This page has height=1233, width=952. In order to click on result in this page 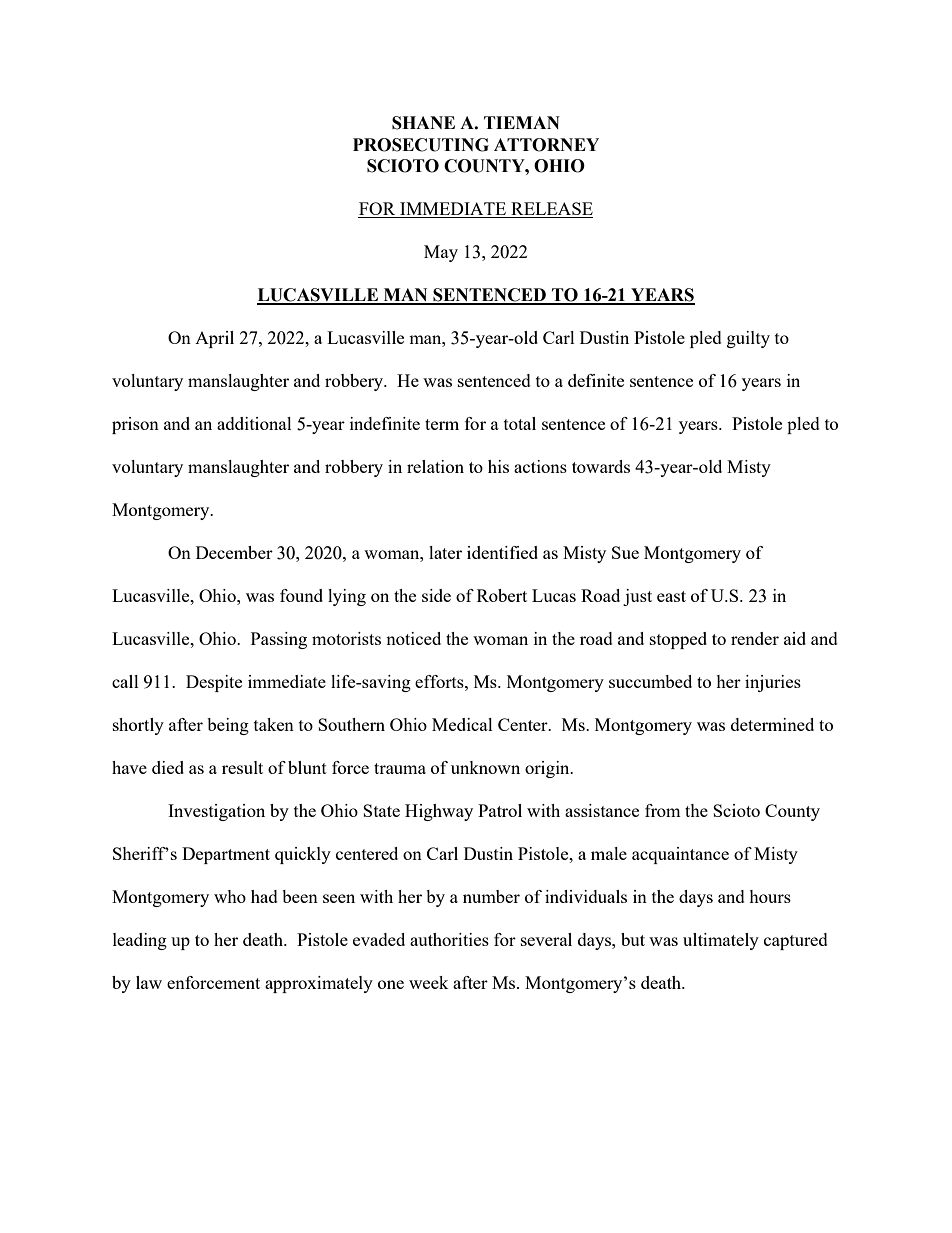, I will do `click(242, 767)`.
